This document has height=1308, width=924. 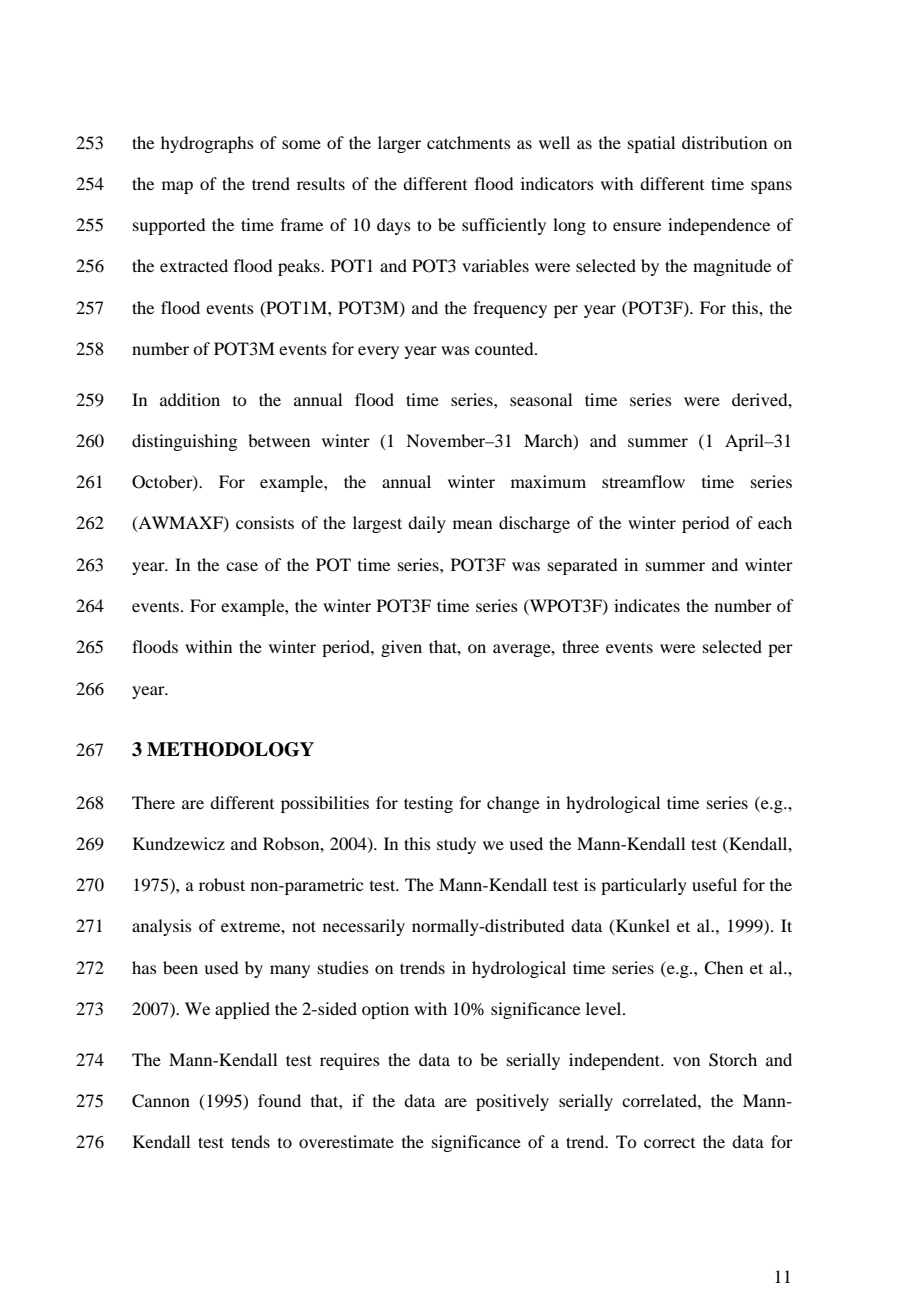 I want to click on given, so click(x=401, y=648).
